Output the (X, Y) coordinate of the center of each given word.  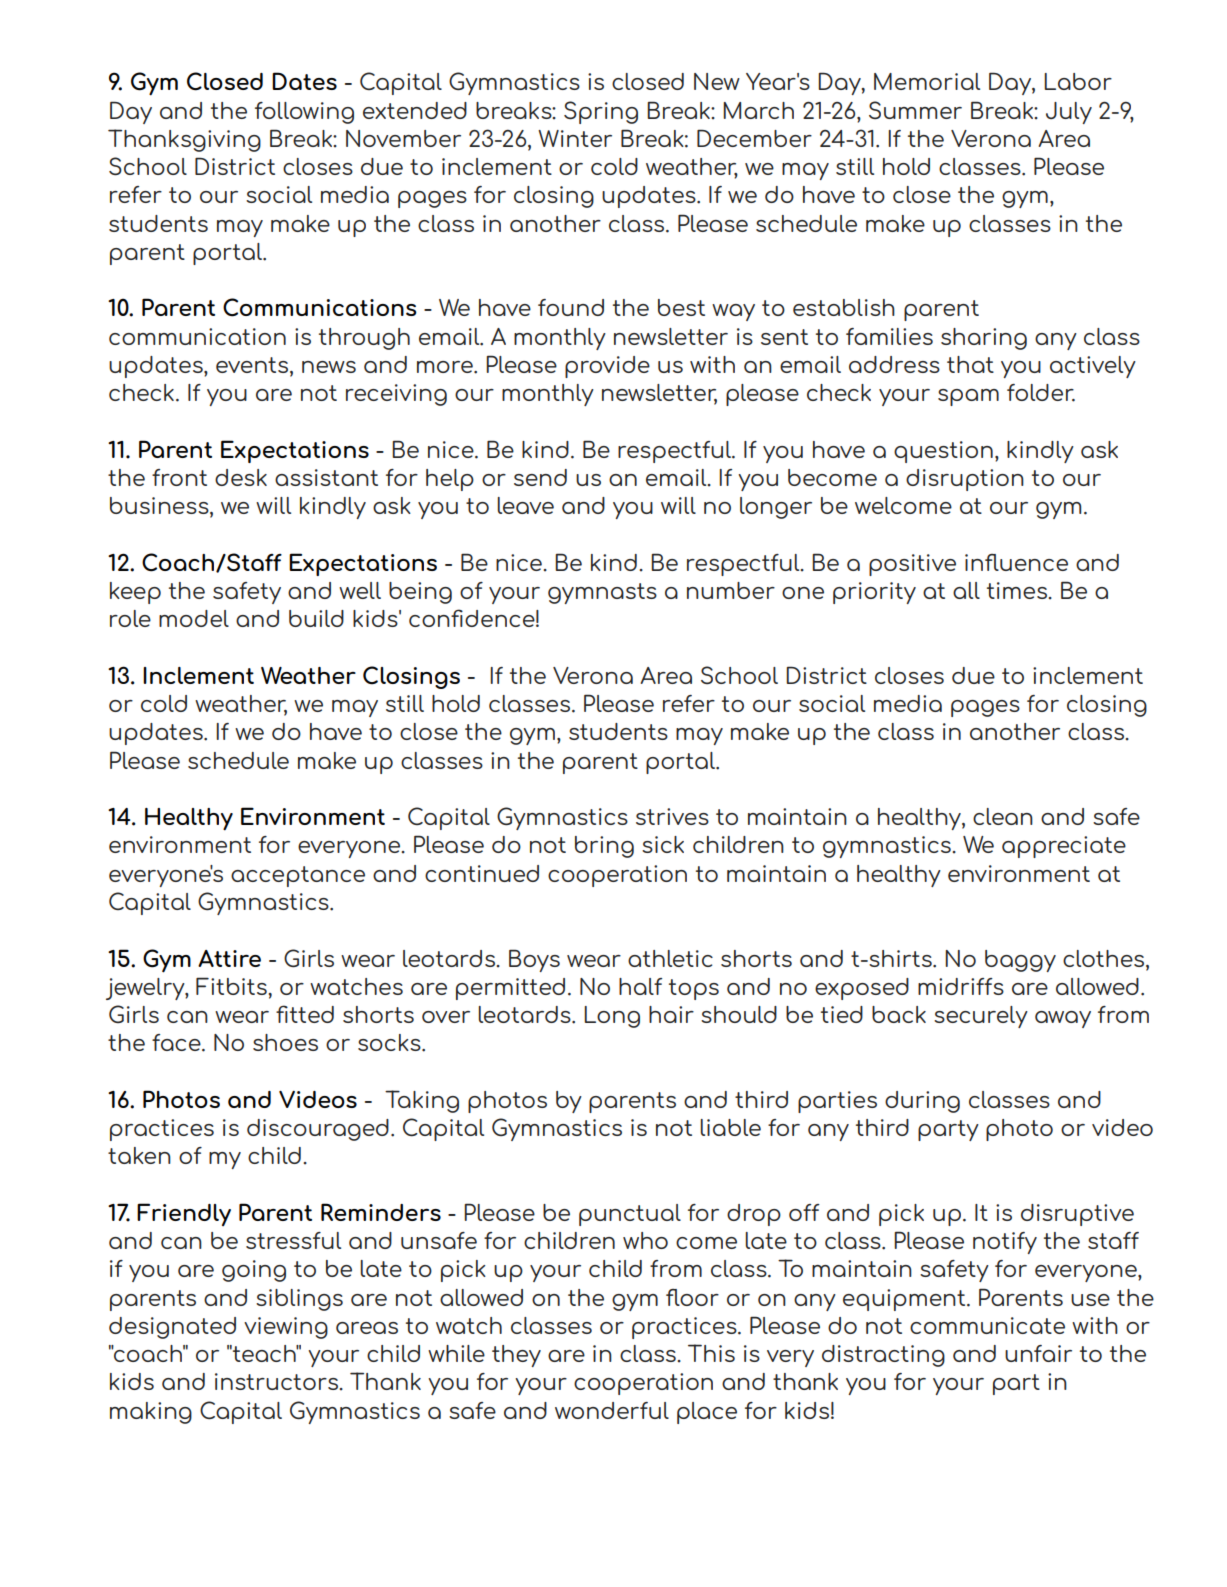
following (304, 113)
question (943, 452)
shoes (285, 1042)
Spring (601, 112)
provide (607, 367)
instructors (278, 1381)
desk (241, 477)
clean (1003, 816)
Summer (915, 110)
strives (672, 816)
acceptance (298, 876)
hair (671, 1014)
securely (981, 1017)
